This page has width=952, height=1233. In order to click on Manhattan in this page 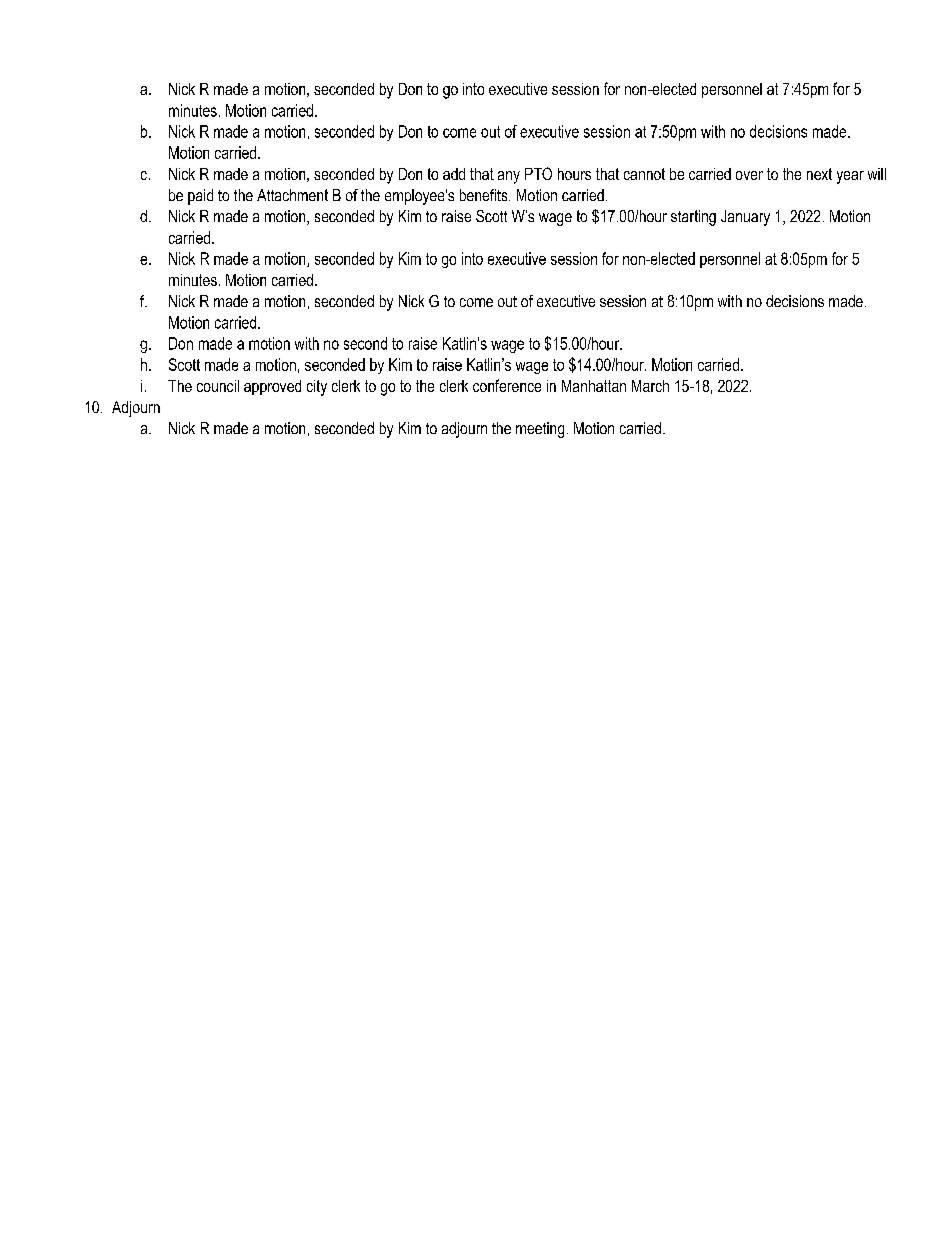, I will do `click(594, 386)`.
